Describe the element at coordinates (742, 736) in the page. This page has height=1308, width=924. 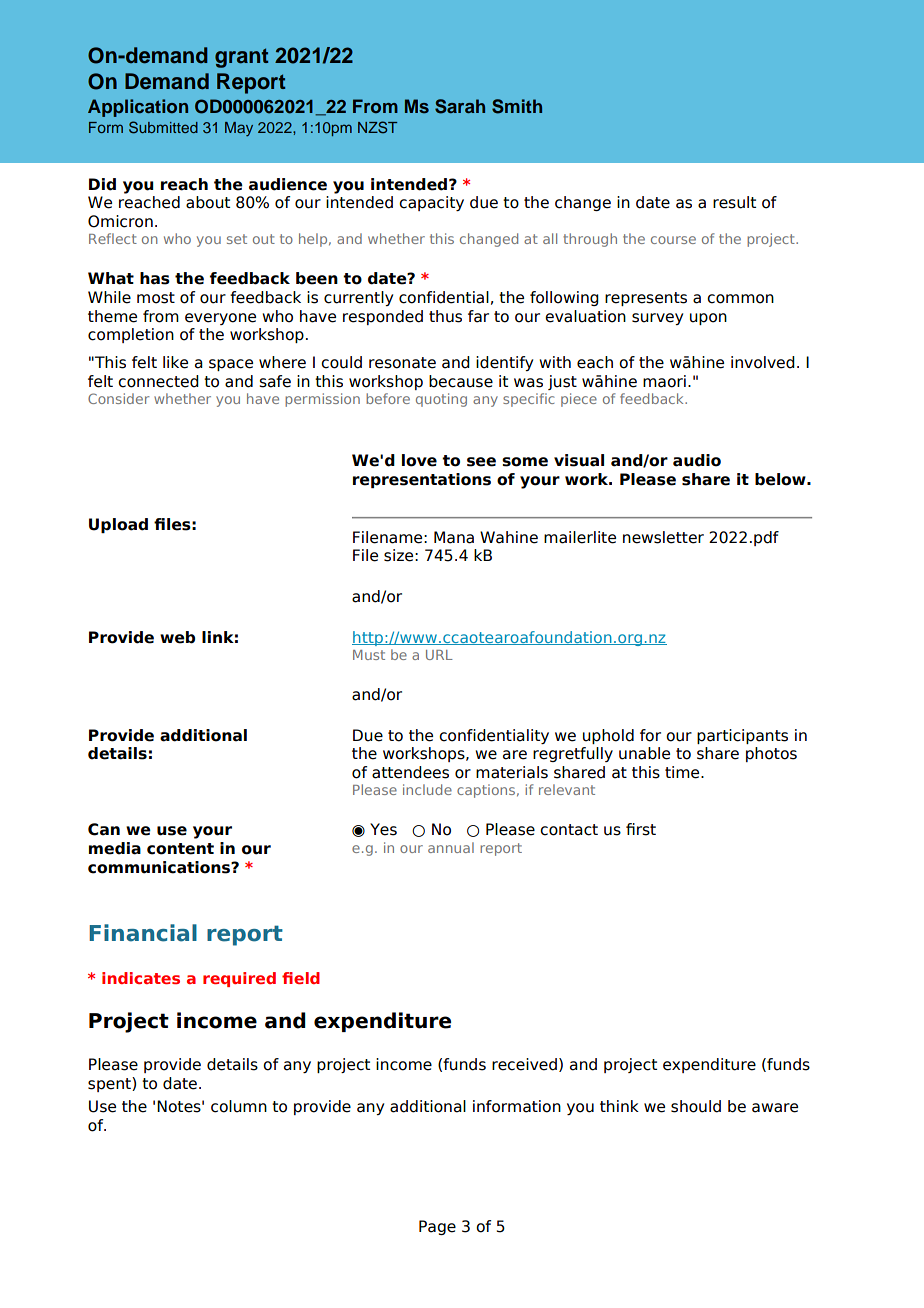
I see `participants` at that location.
